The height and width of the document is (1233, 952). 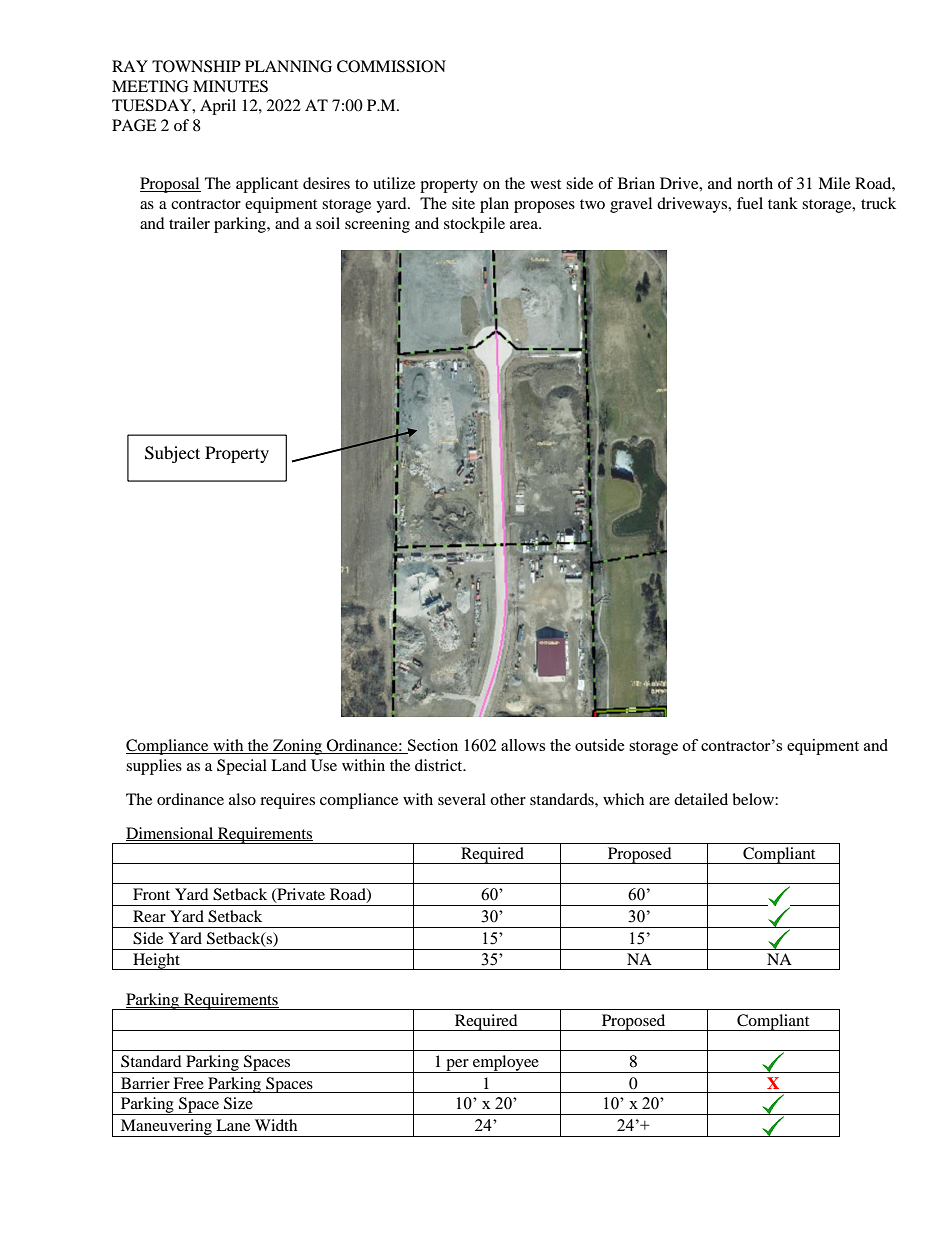 I want to click on stockpile, so click(x=474, y=225).
